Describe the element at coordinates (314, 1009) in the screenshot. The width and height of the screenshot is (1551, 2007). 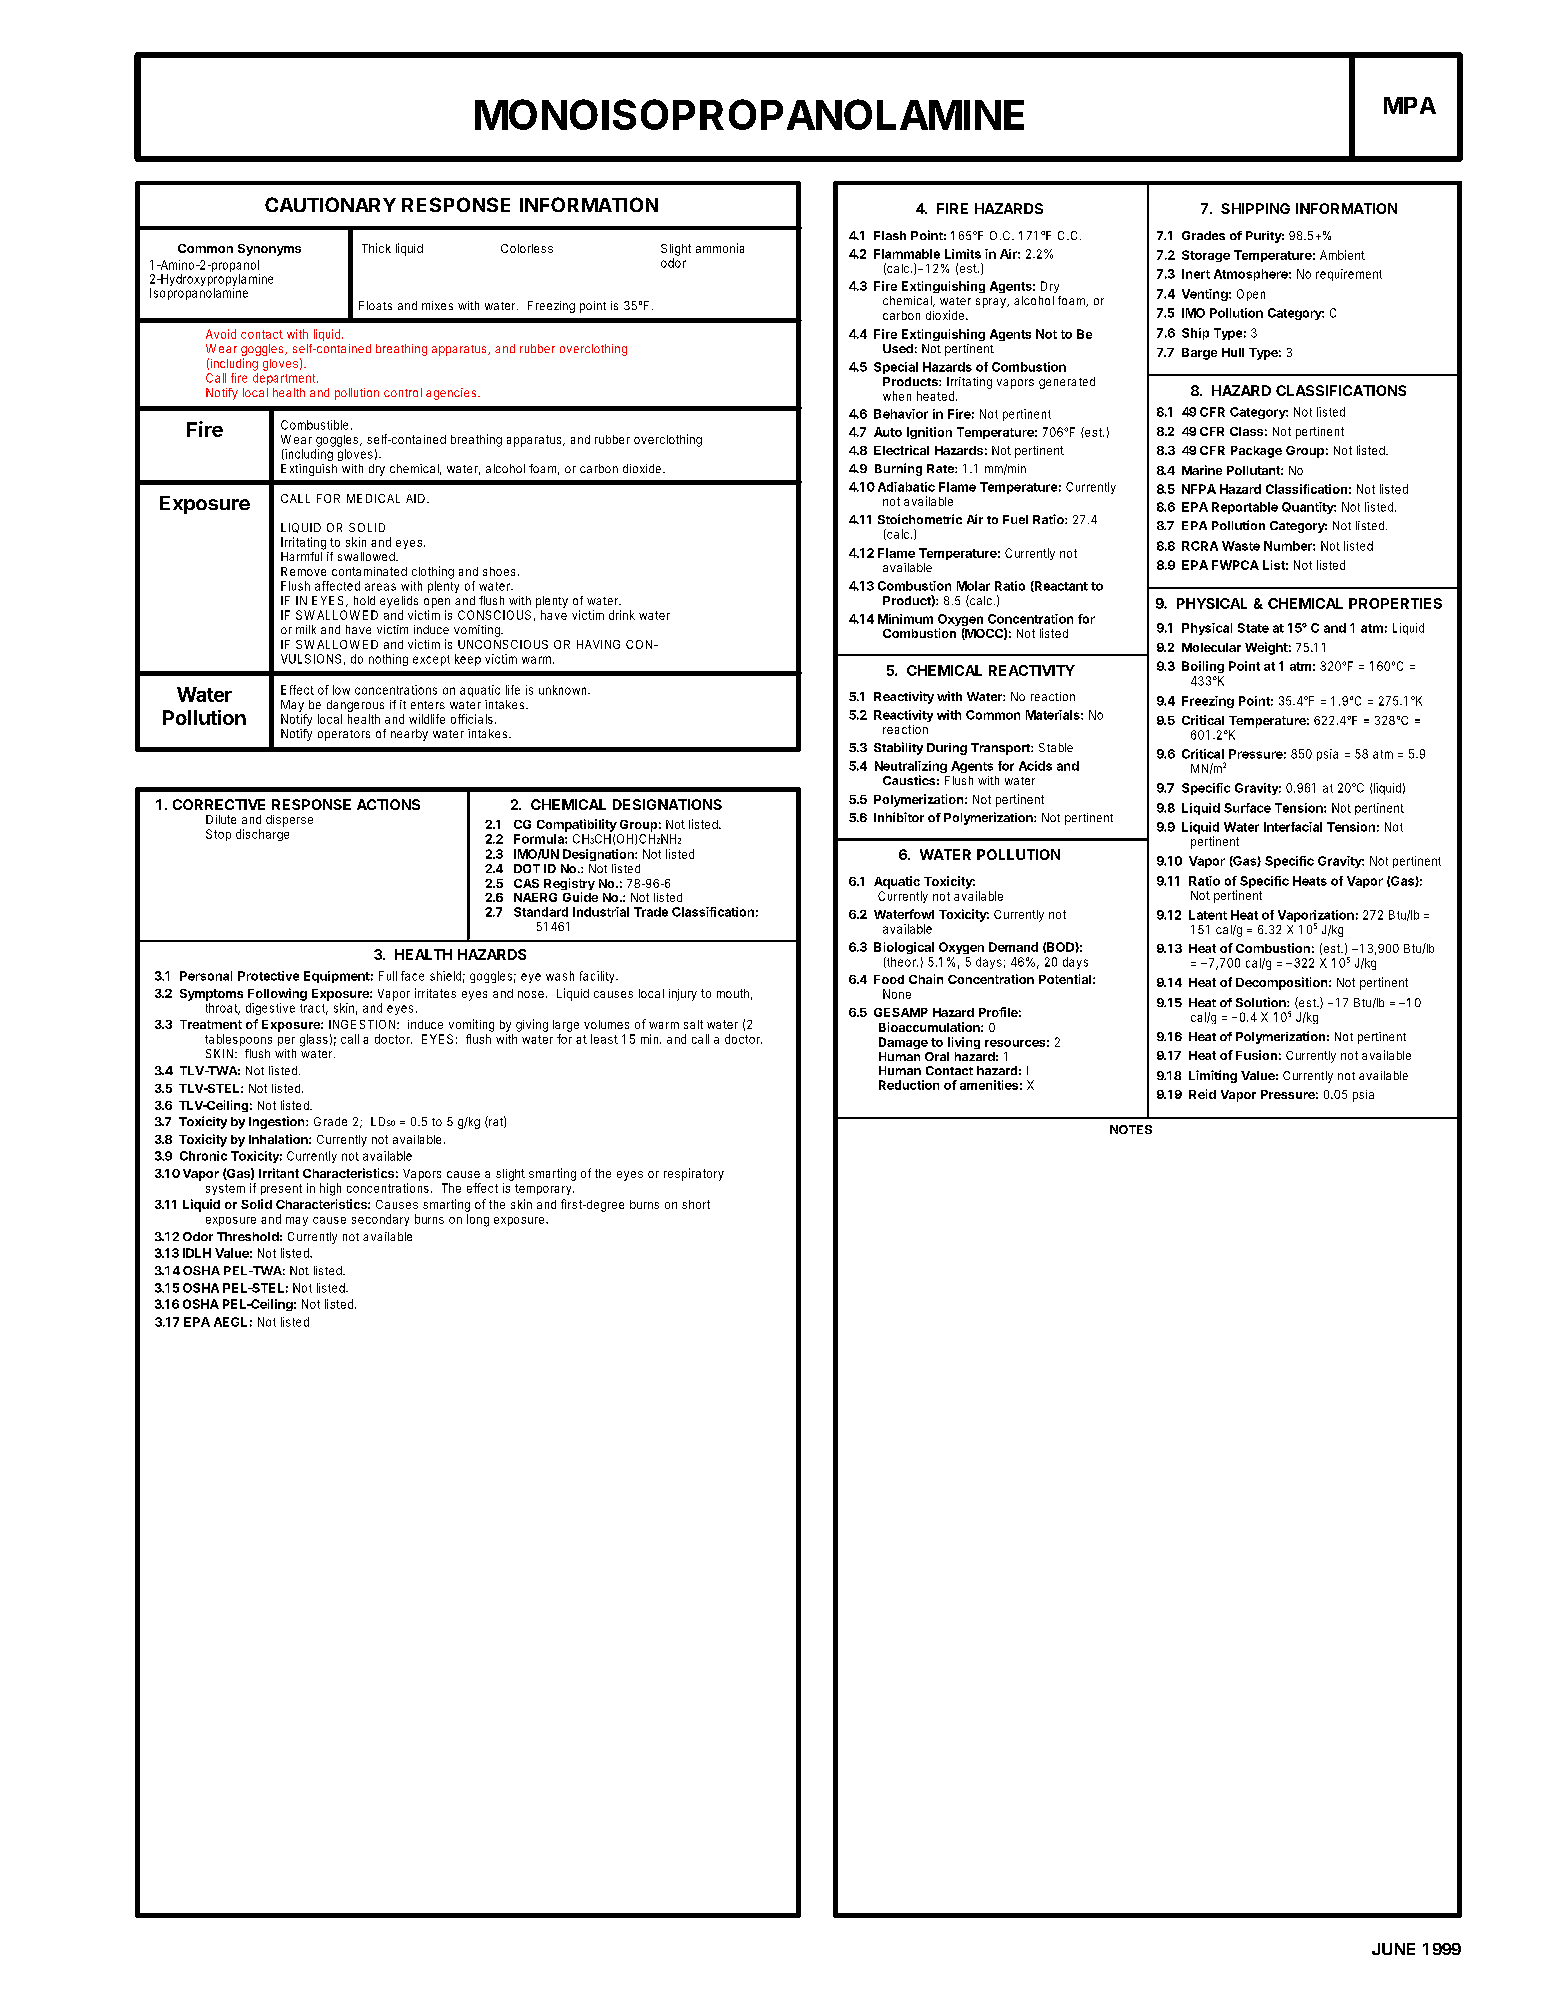
I see `tract` at that location.
